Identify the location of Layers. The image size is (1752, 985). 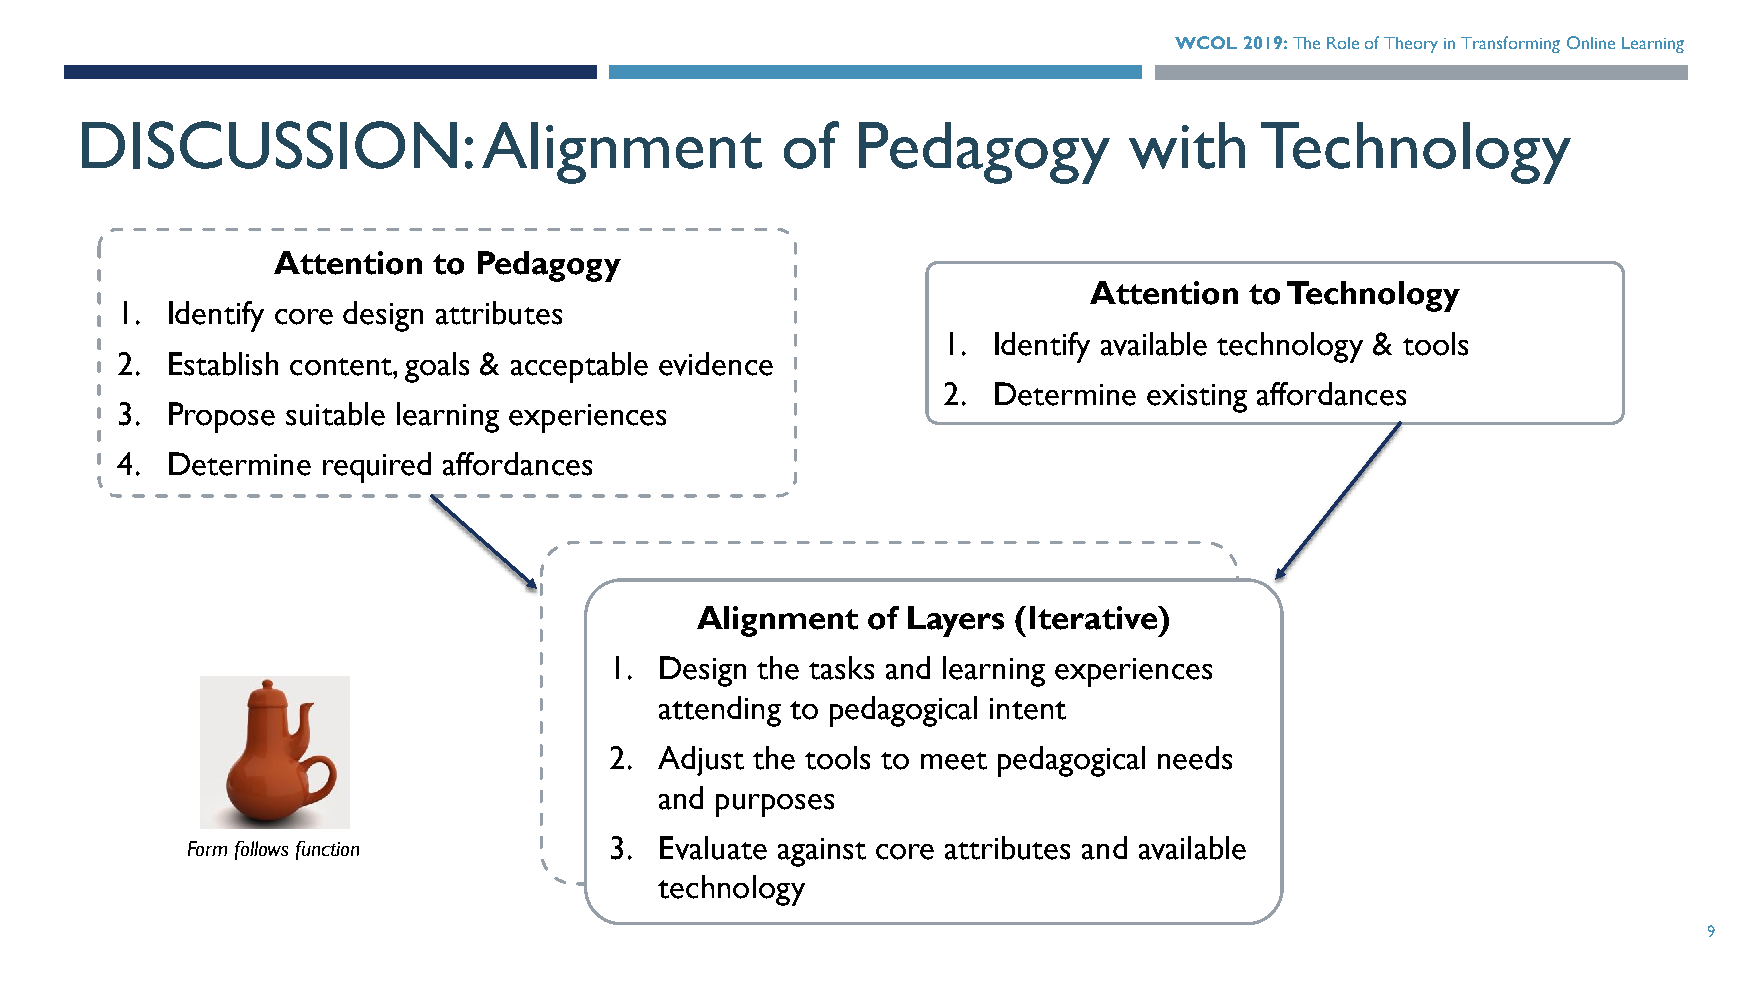
(956, 621).
